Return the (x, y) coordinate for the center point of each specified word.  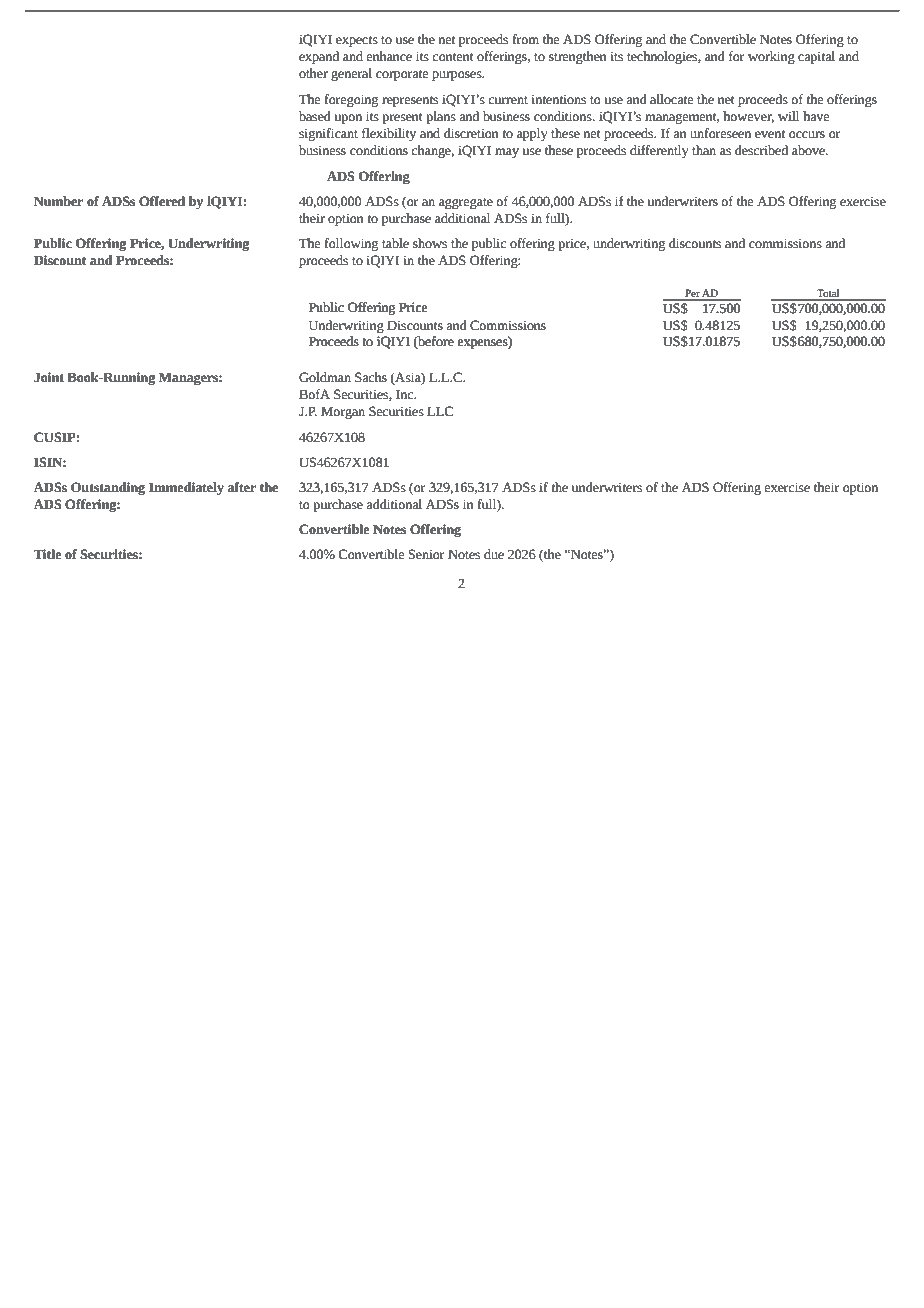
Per (692, 294)
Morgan (343, 412)
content (453, 57)
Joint (49, 377)
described (761, 150)
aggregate (466, 203)
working (771, 57)
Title (47, 554)
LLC (440, 411)
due (494, 554)
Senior (427, 554)
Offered (162, 201)
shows (430, 243)
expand (319, 57)
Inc (406, 394)
